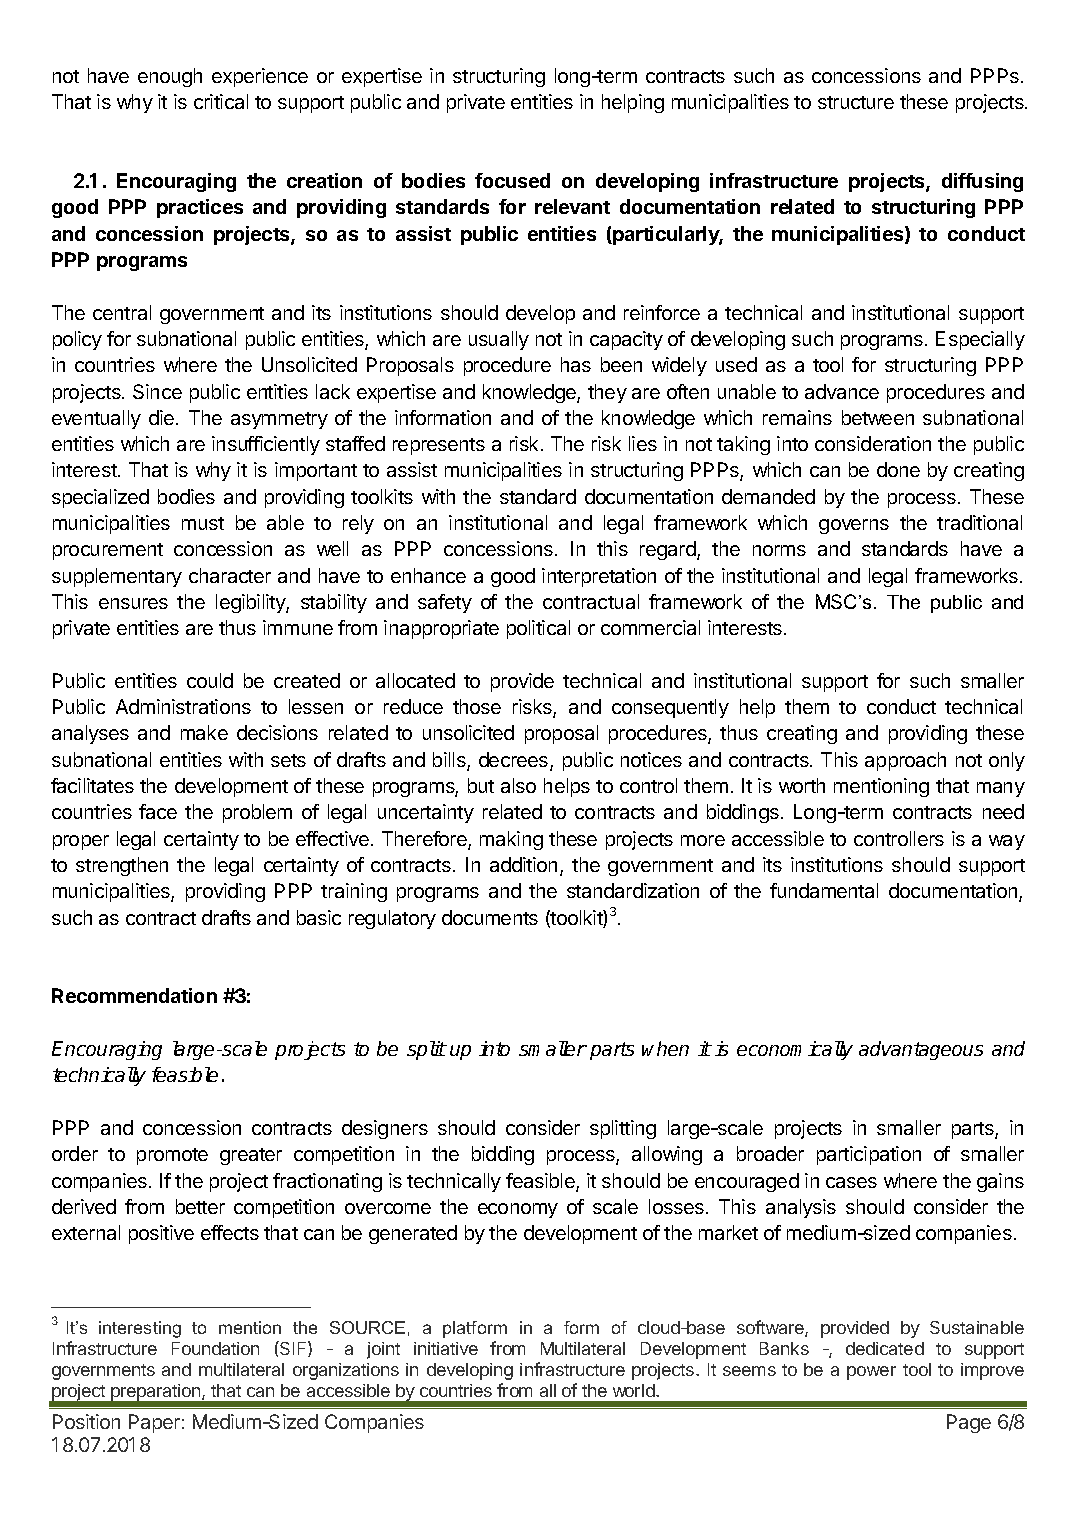 This screenshot has width=1076, height=1522. I want to click on power, so click(871, 1373).
